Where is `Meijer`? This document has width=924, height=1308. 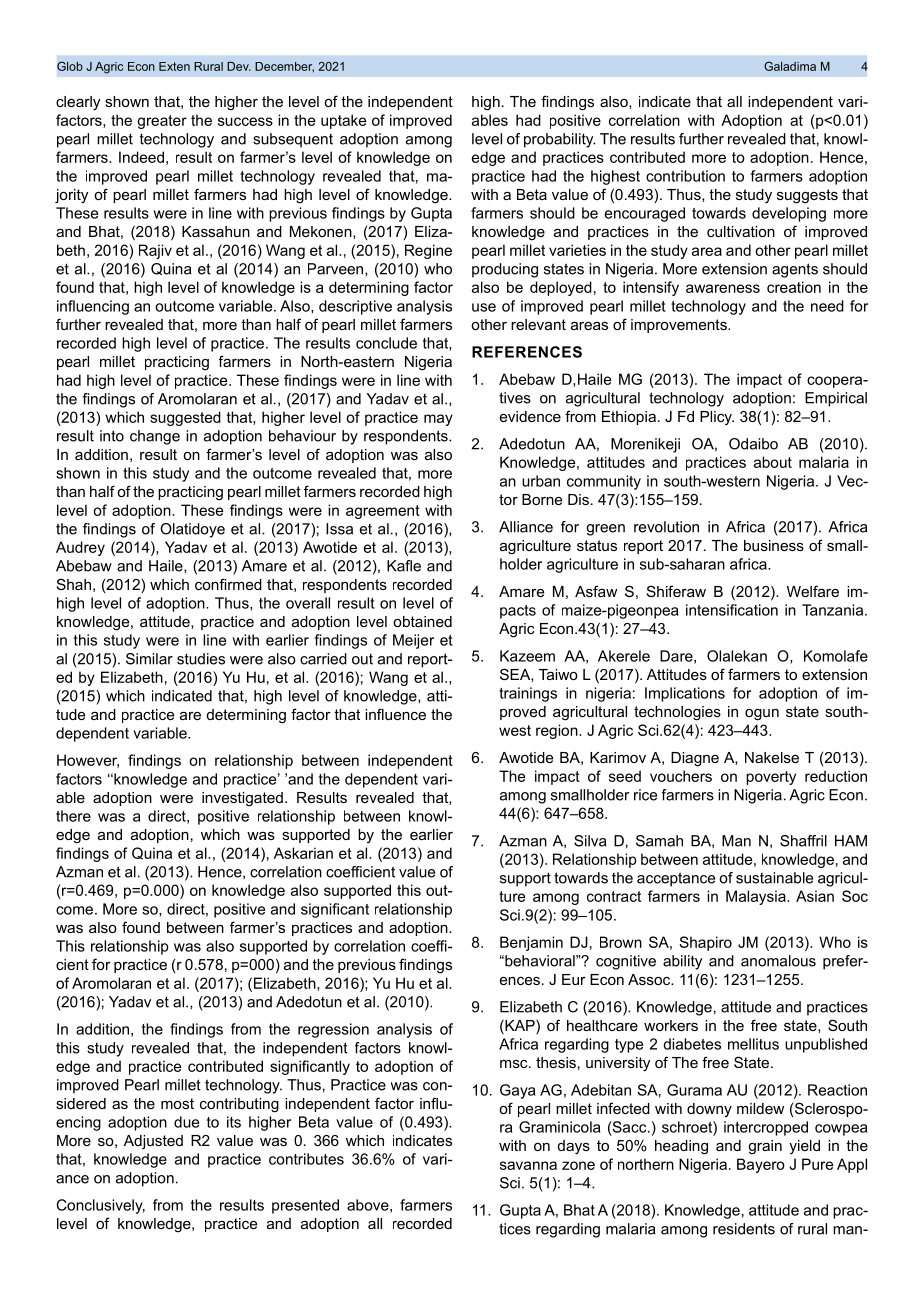
Meijer is located at coordinates (413, 641).
